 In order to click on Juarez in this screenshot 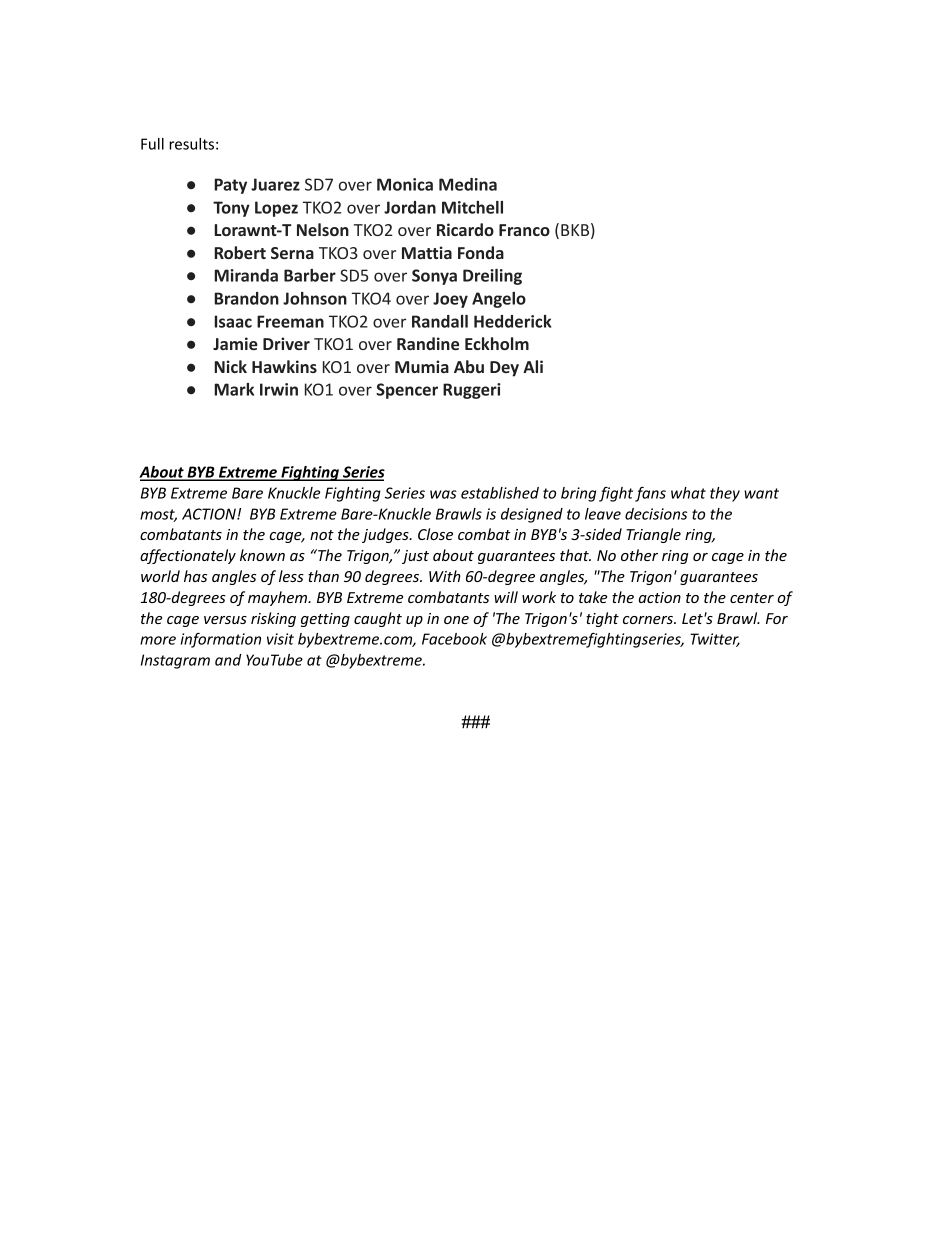, I will do `click(275, 184)`.
